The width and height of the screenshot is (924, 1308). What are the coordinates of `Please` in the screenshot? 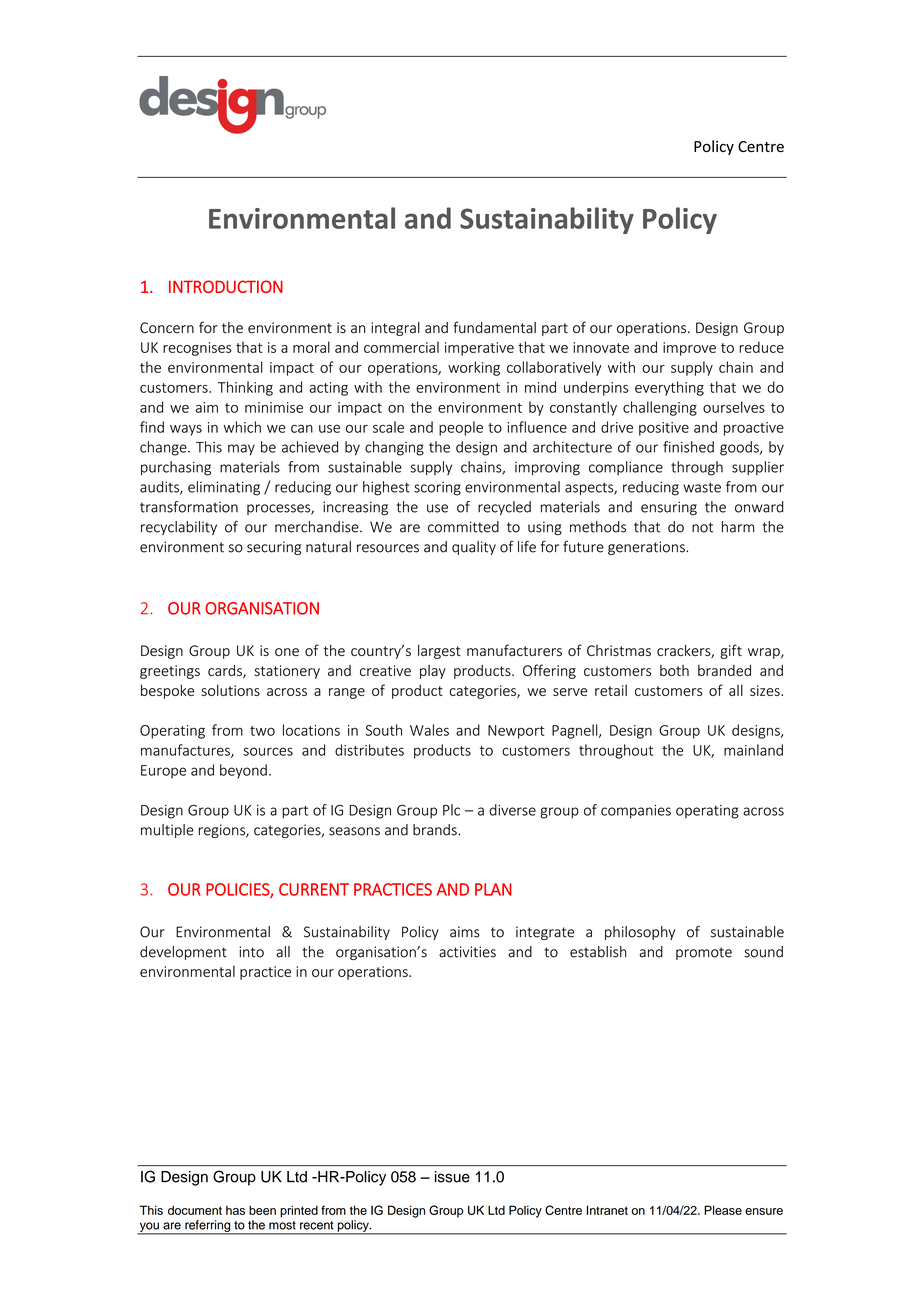 It's located at (723, 1210).
